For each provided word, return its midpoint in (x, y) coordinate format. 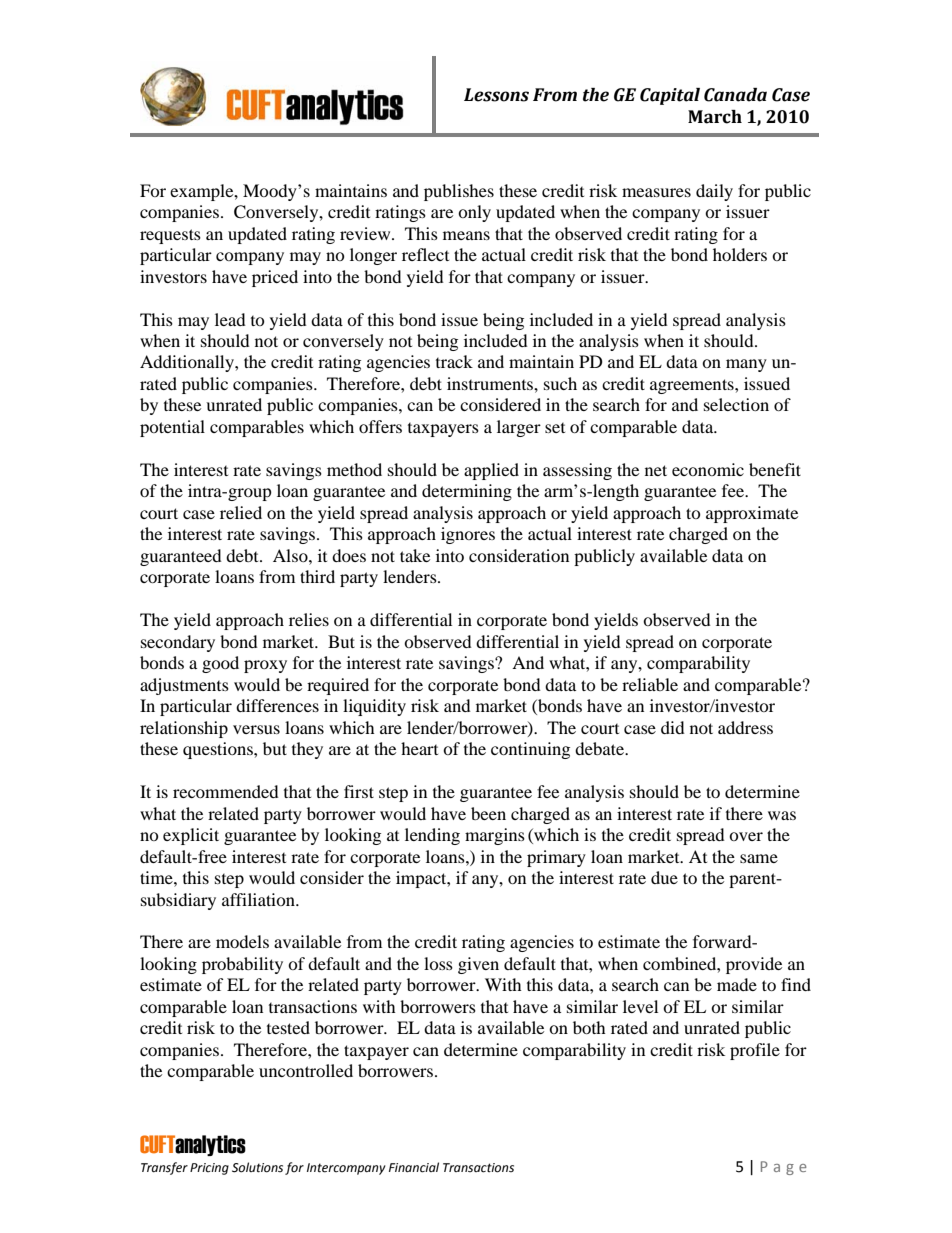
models (242, 941)
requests (170, 236)
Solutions (257, 1167)
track (454, 361)
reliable (650, 684)
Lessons (496, 95)
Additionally (188, 363)
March (715, 117)
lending (432, 836)
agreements (693, 386)
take (415, 555)
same (759, 858)
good (220, 664)
